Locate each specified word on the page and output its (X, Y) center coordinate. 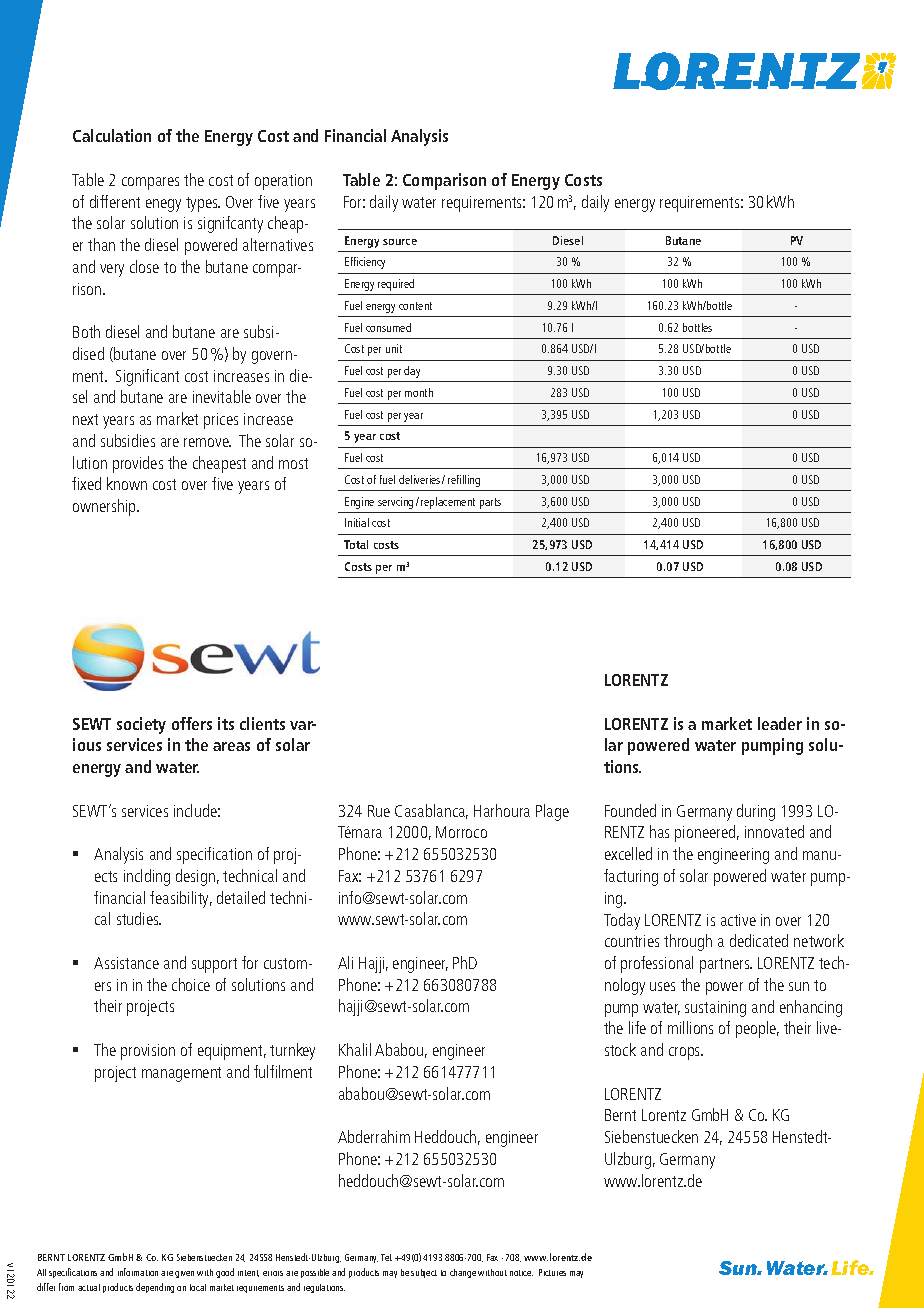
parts (490, 503)
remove (207, 442)
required (396, 285)
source (400, 242)
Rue (379, 811)
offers (192, 723)
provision (148, 1052)
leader (780, 723)
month (419, 392)
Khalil (355, 1049)
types (203, 204)
